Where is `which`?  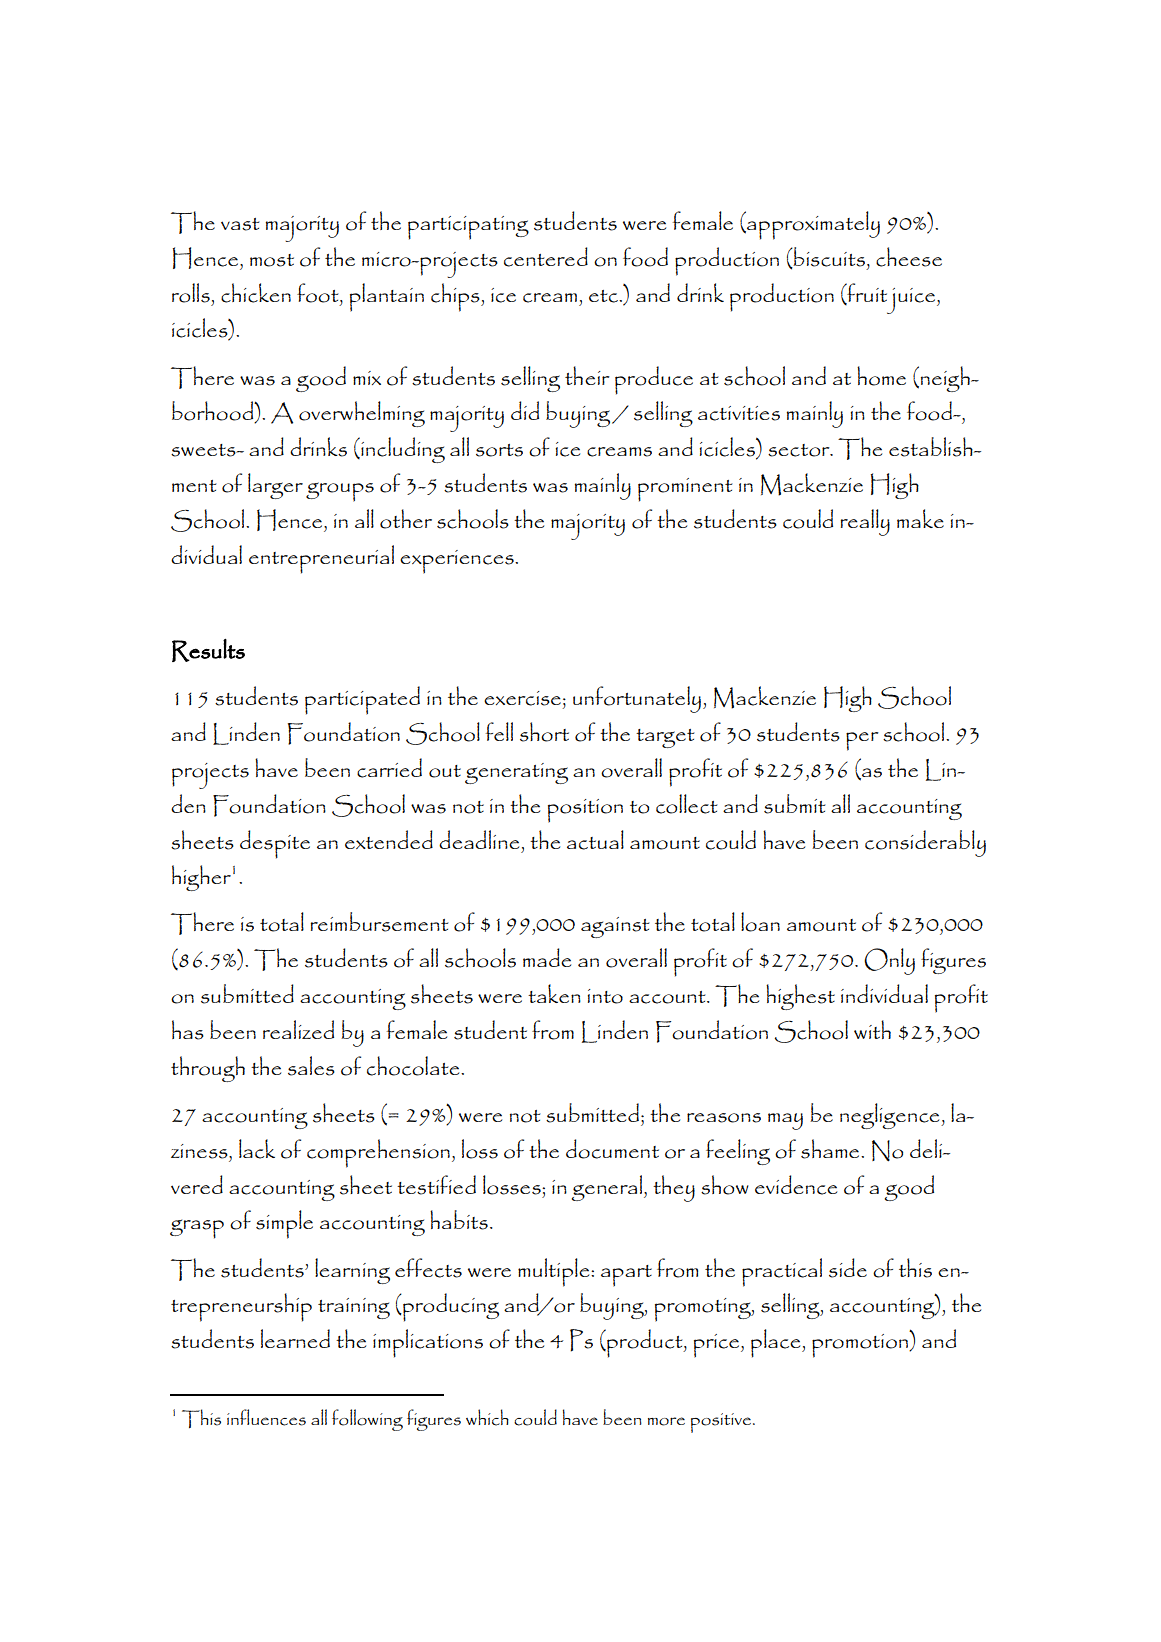
which is located at coordinates (487, 1417).
